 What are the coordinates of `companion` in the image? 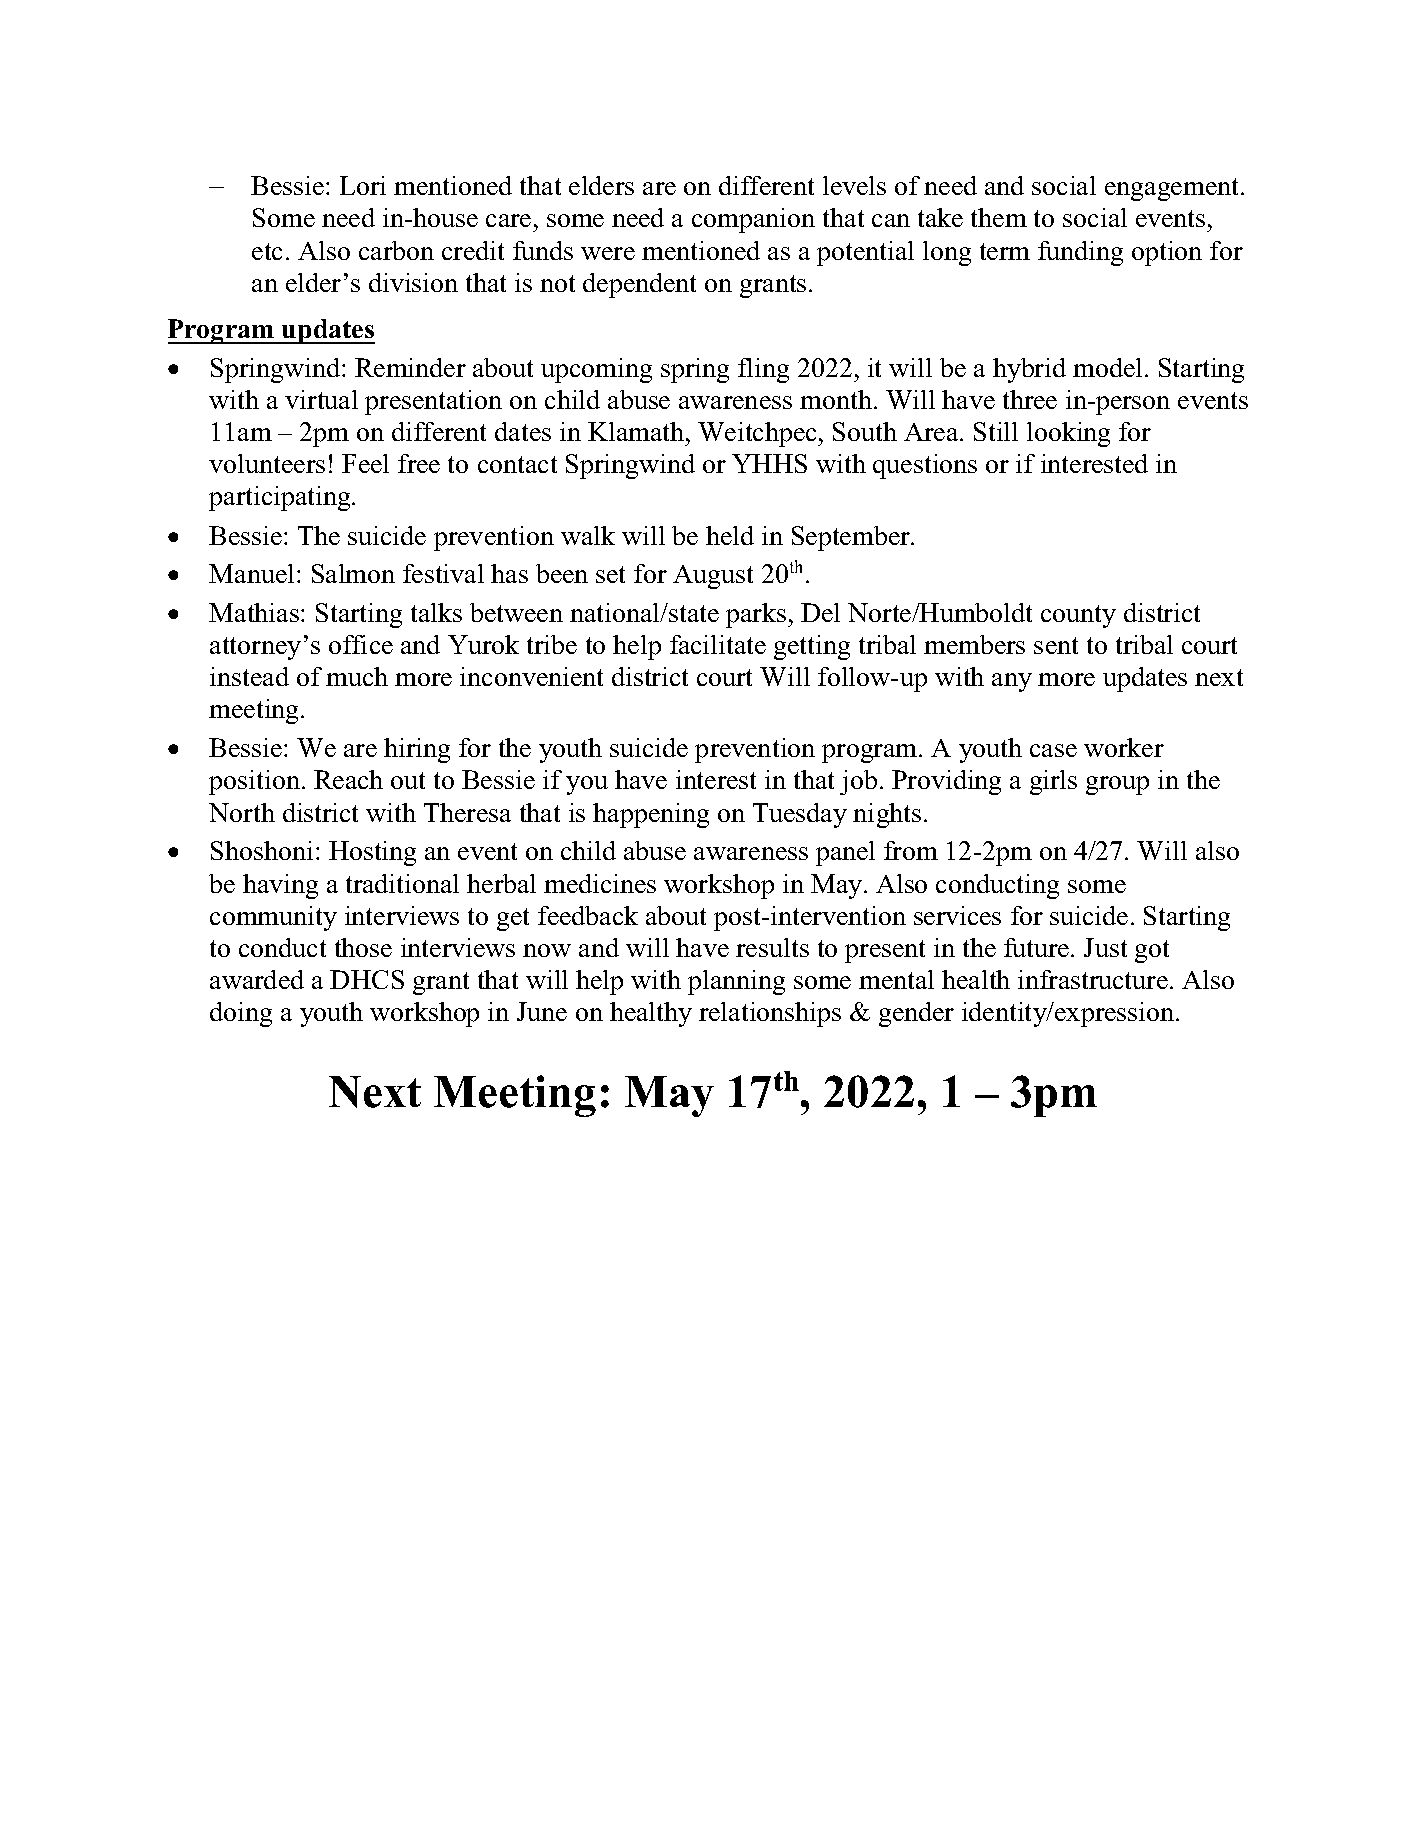 It's located at (753, 220).
